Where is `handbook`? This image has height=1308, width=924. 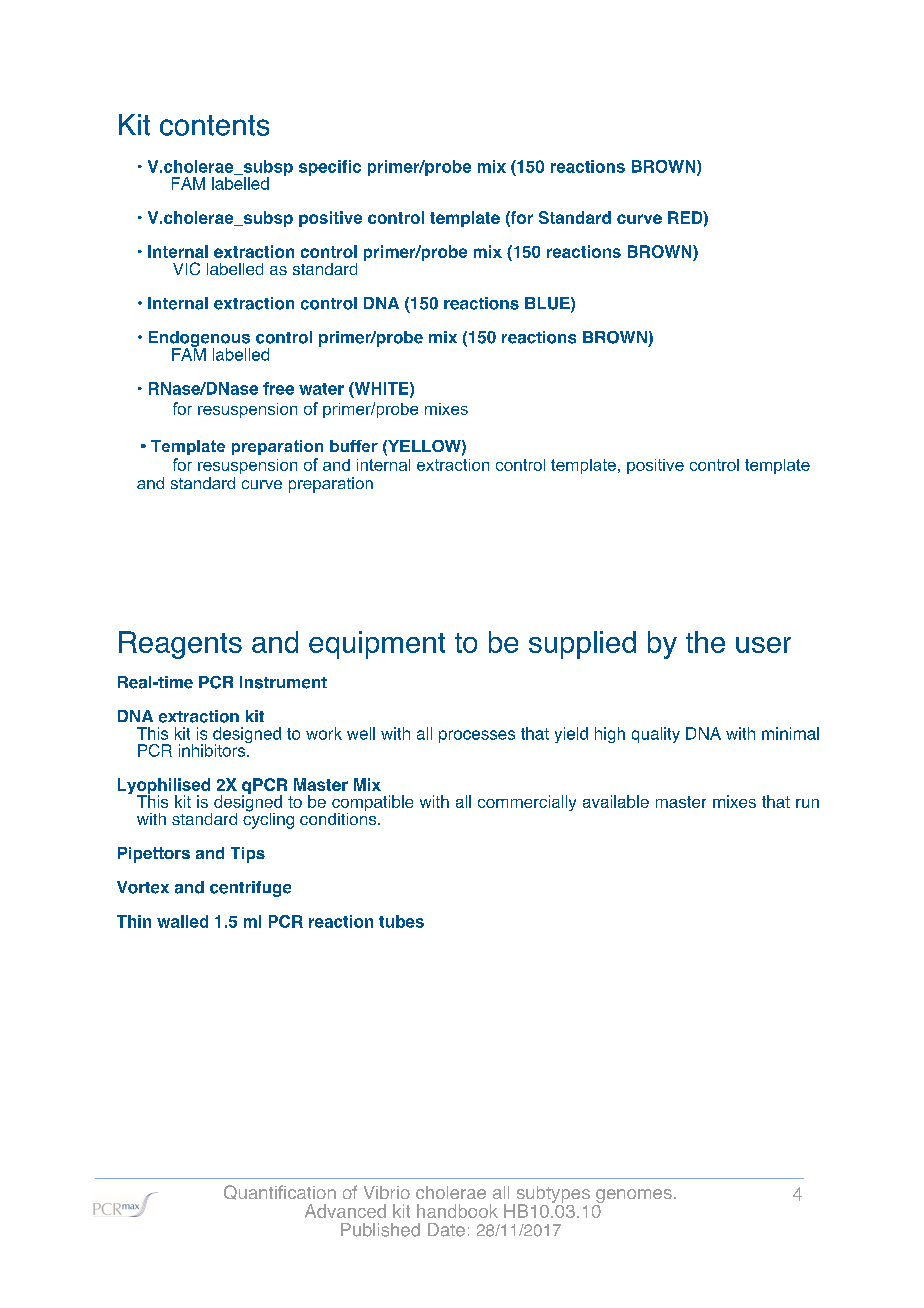
handbook is located at coordinates (457, 1211).
